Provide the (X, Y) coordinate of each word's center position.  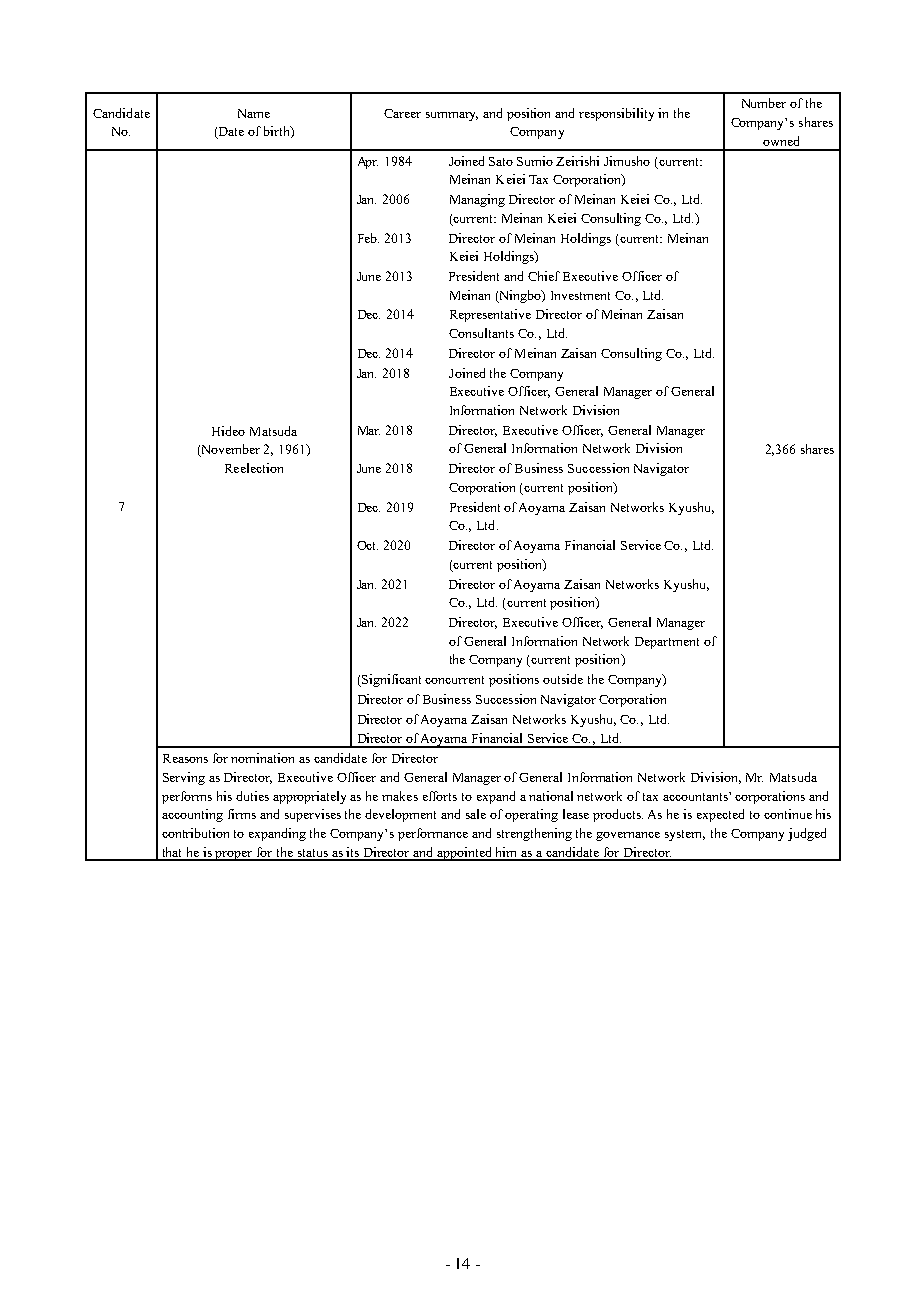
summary (452, 116)
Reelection (254, 468)
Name (254, 113)
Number (764, 103)
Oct (367, 545)
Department (667, 643)
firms (242, 814)
